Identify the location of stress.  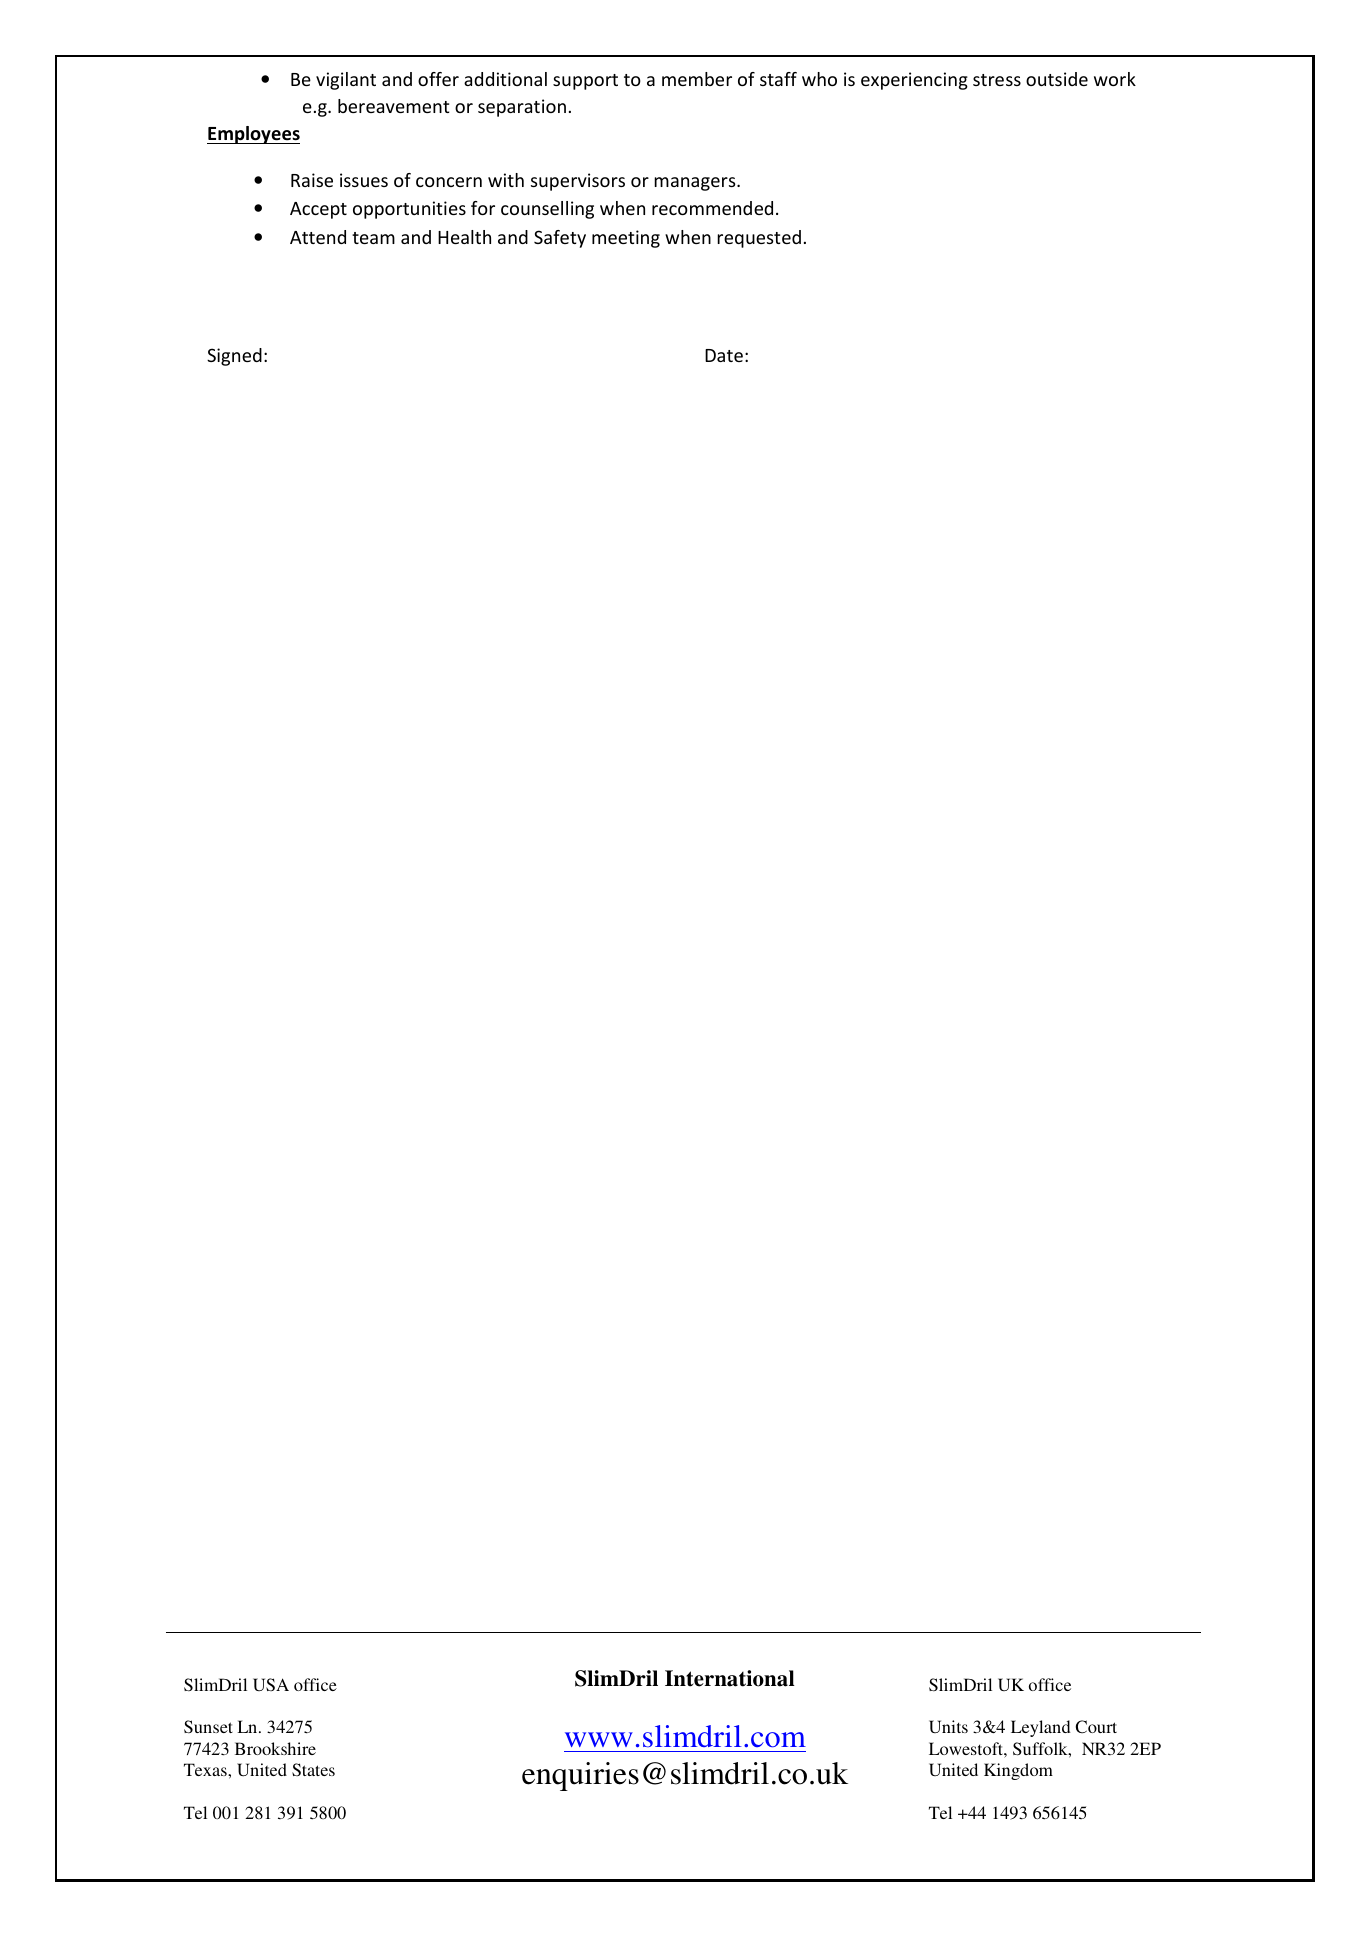
(997, 80).
